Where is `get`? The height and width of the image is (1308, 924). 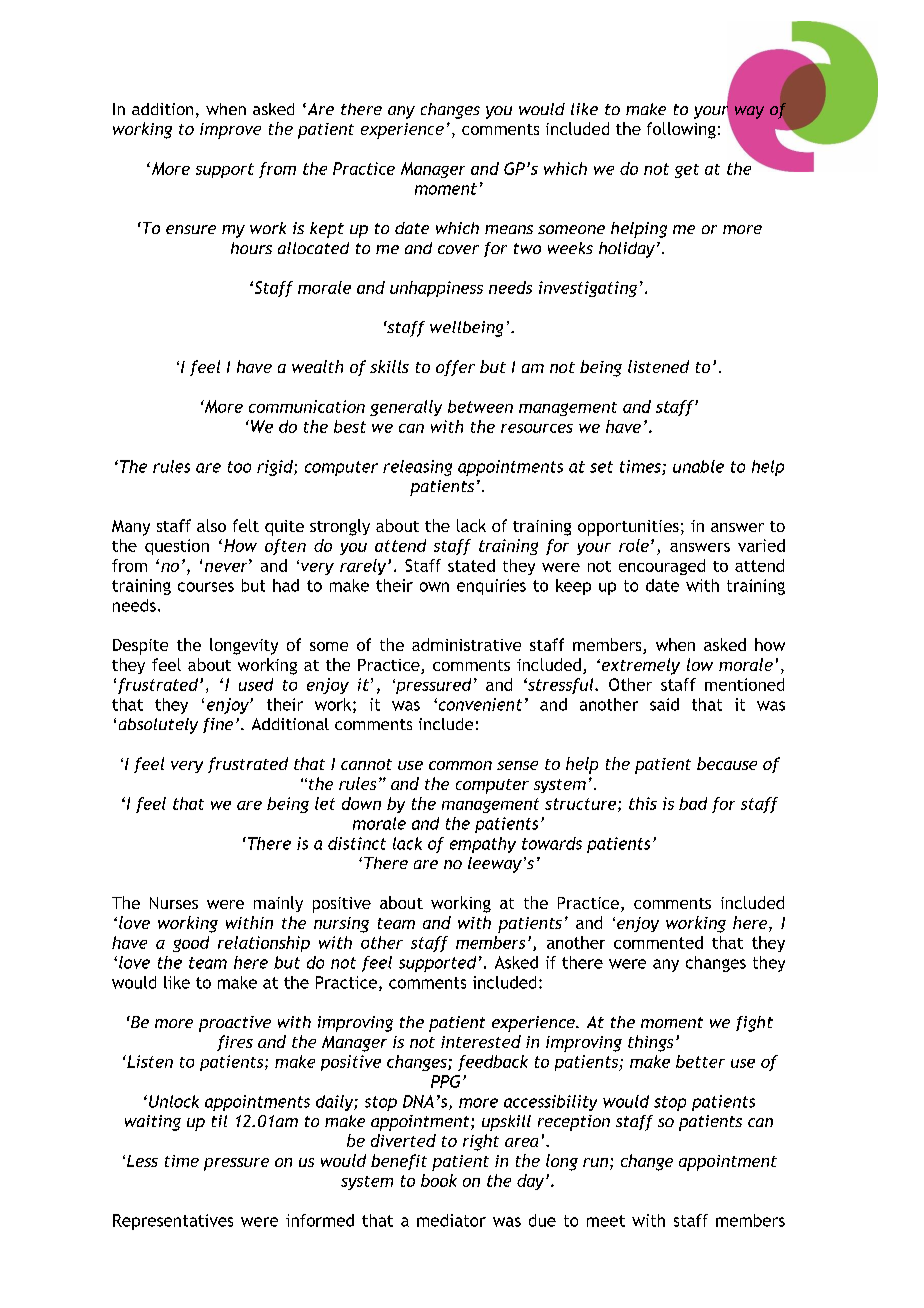
get is located at coordinates (687, 171).
